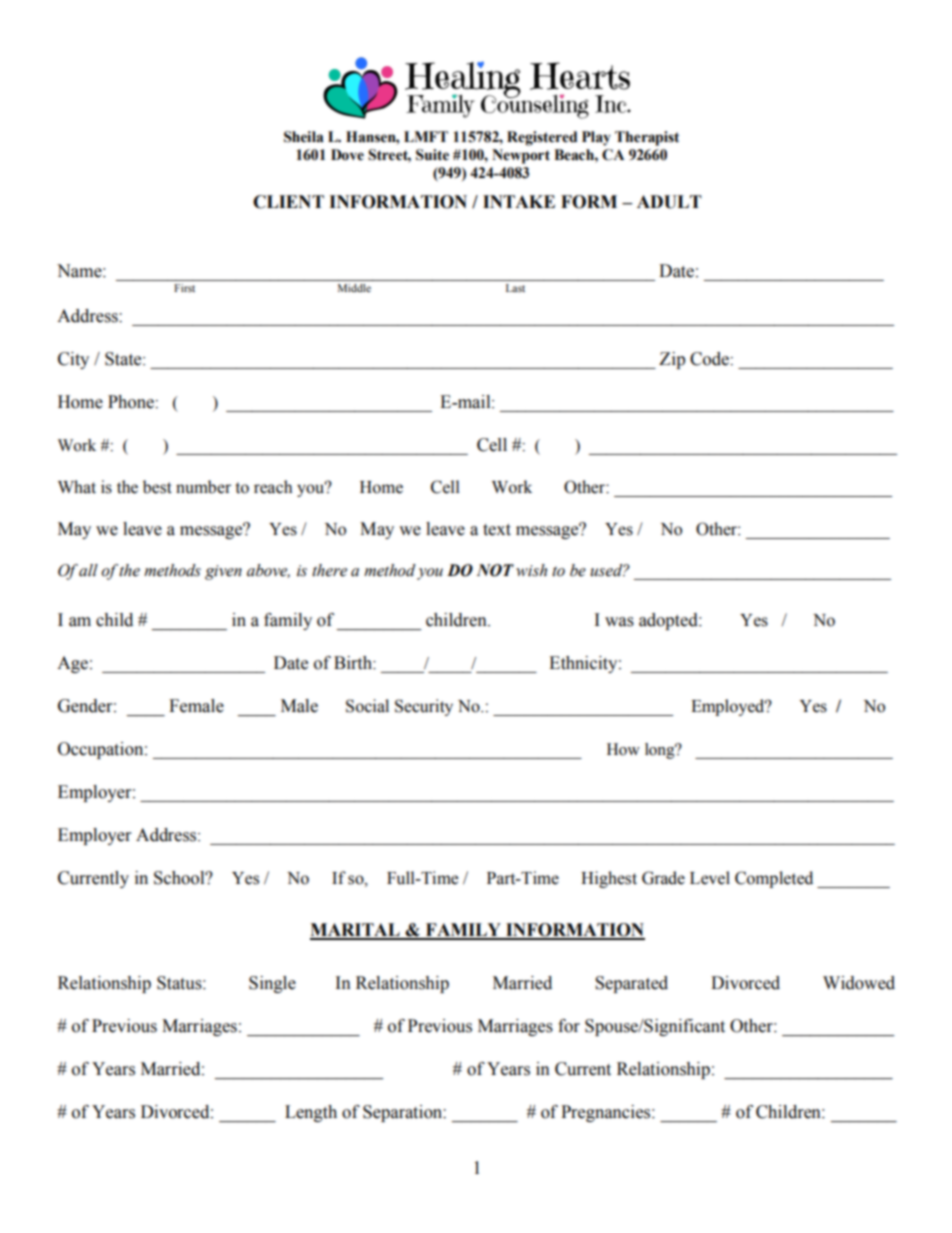 This screenshot has height=1233, width=952. I want to click on CLIENT, so click(288, 202).
